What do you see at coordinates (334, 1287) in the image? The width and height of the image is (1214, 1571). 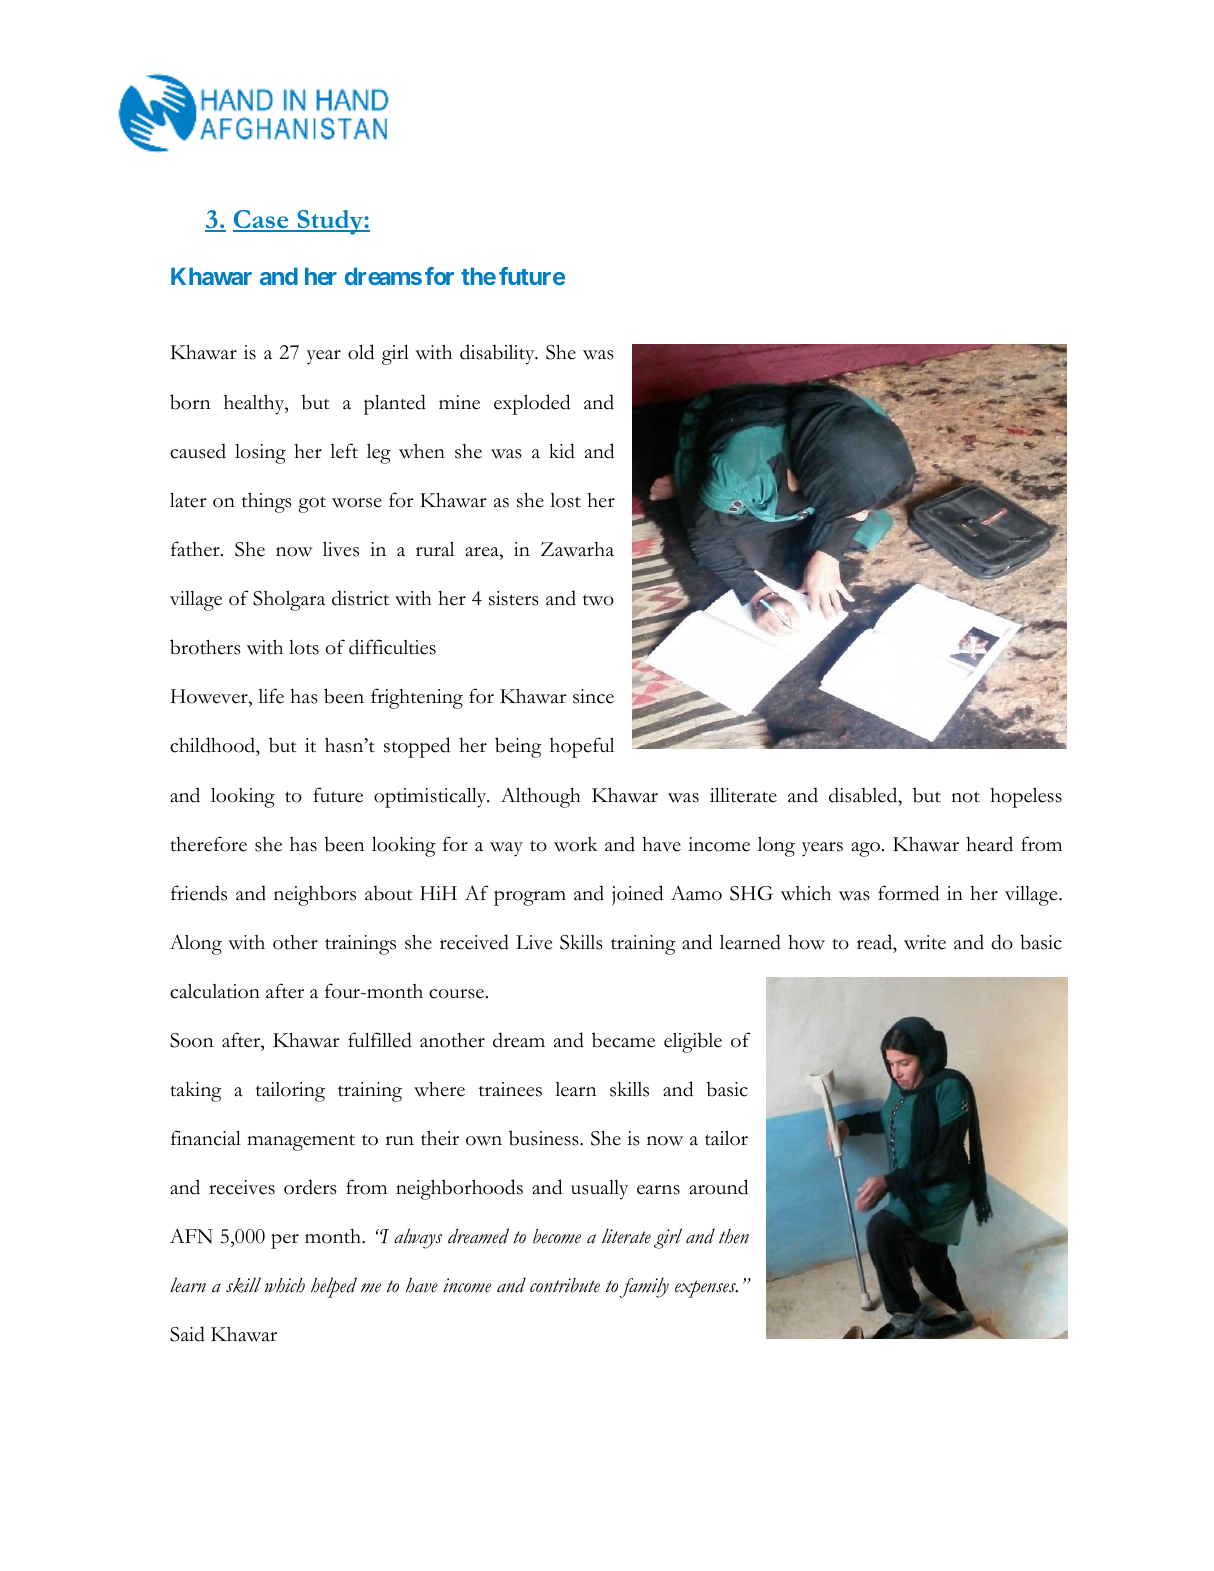 I see `helped` at bounding box center [334, 1287].
